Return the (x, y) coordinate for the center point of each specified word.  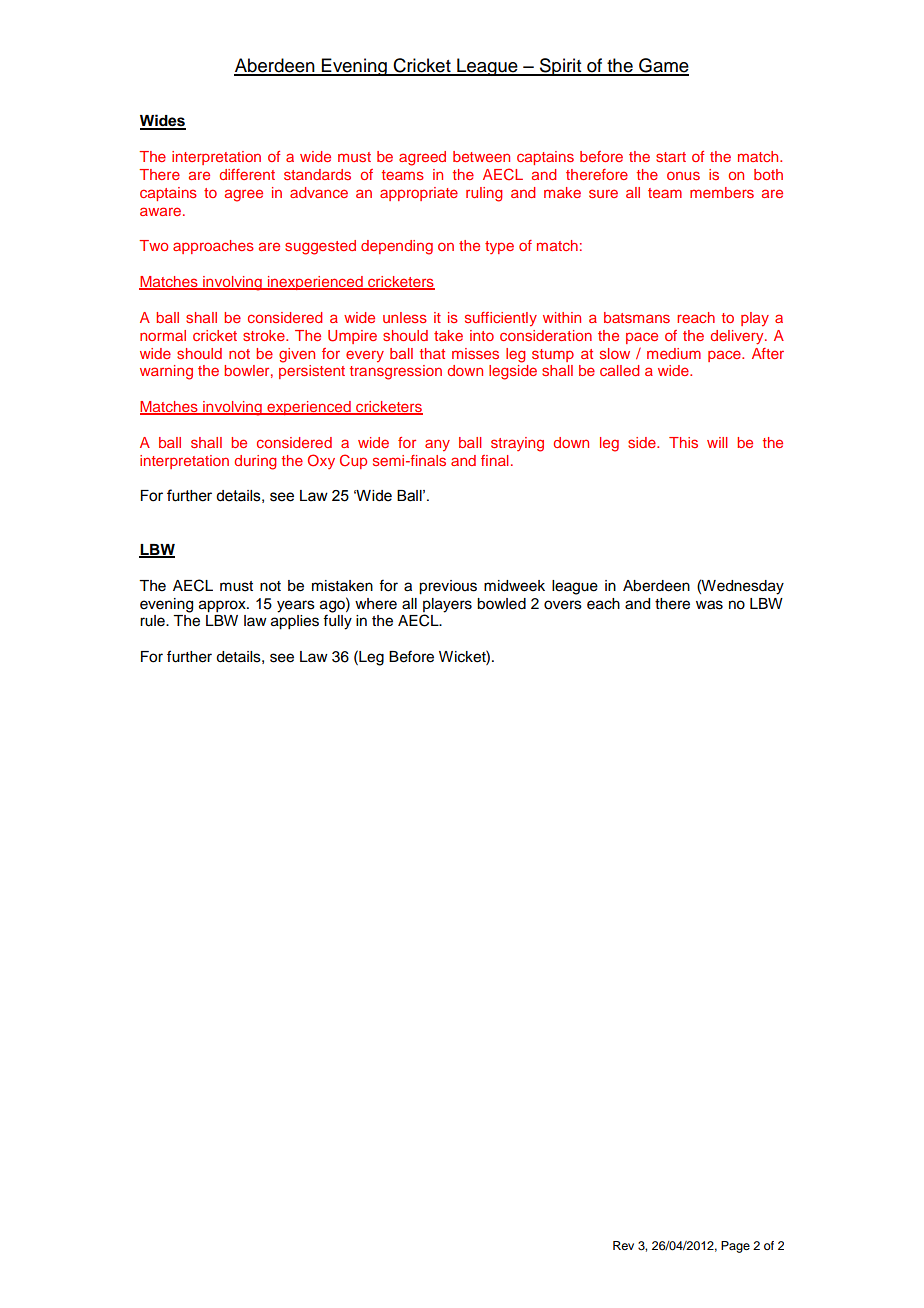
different (247, 174)
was (709, 605)
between (481, 156)
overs (563, 605)
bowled (501, 604)
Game (663, 66)
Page (735, 1247)
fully (337, 622)
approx (223, 606)
